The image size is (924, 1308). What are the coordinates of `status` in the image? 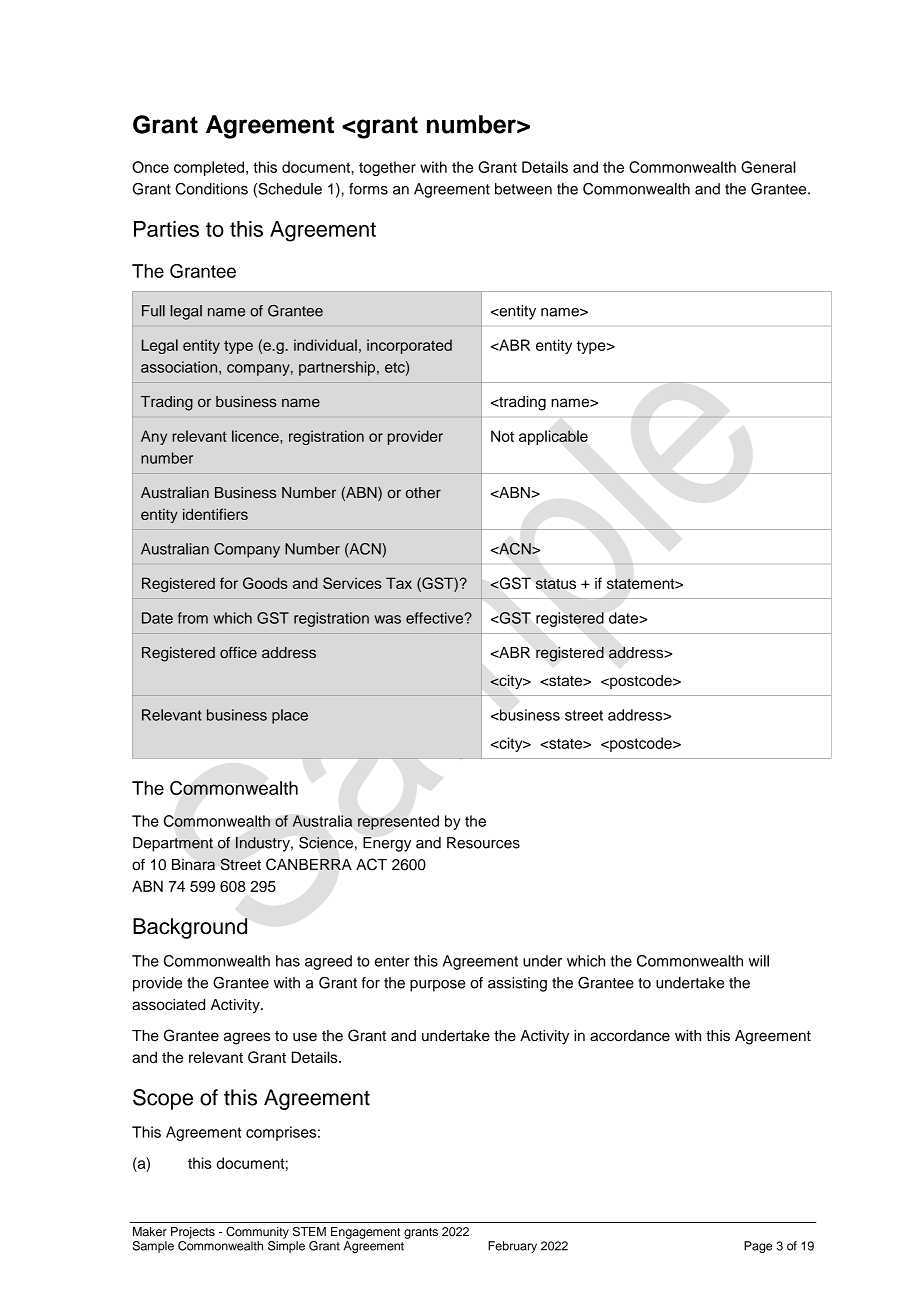 It's located at (556, 583).
